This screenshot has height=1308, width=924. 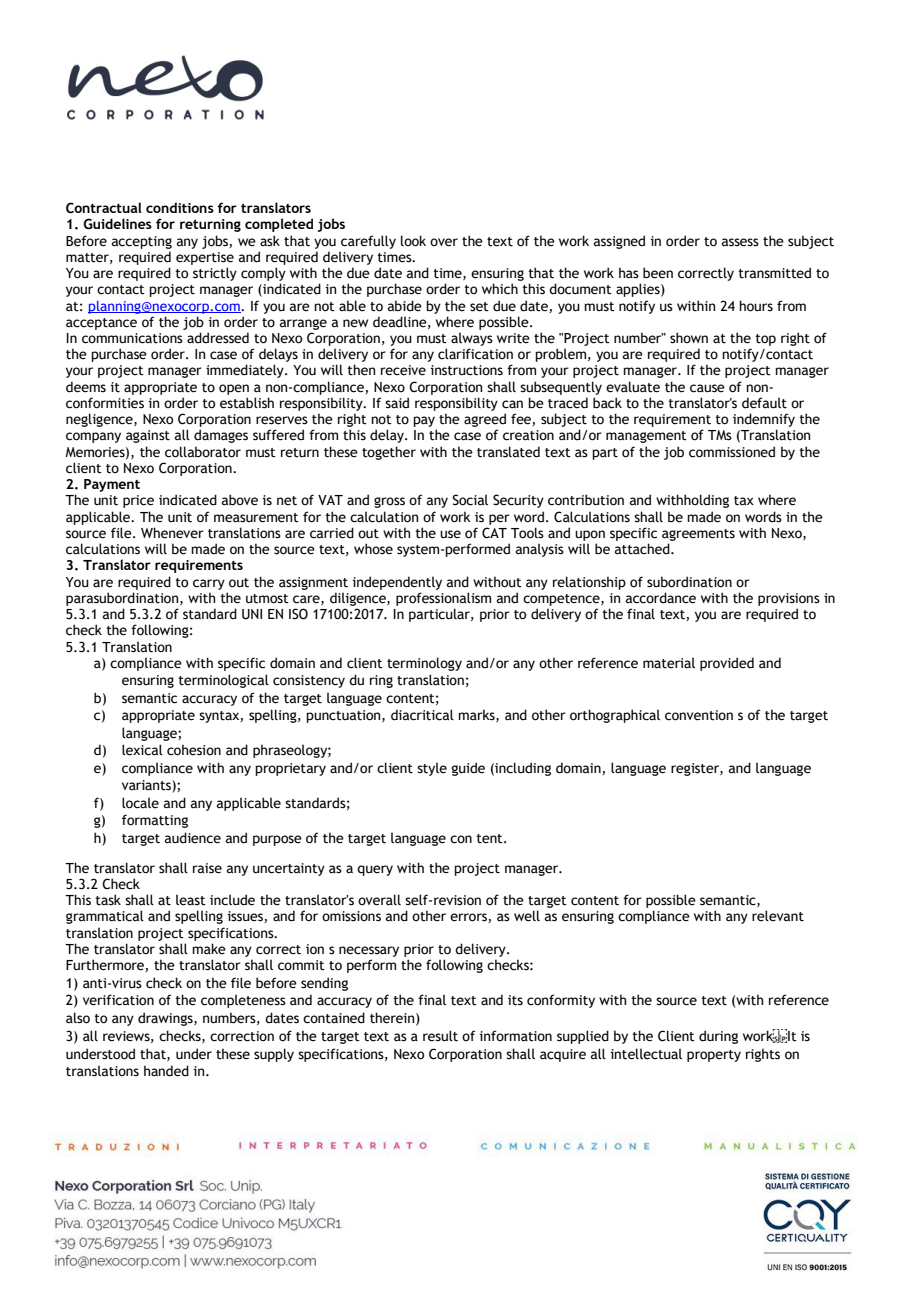 What do you see at coordinates (138, 501) in the screenshot?
I see `price` at bounding box center [138, 501].
